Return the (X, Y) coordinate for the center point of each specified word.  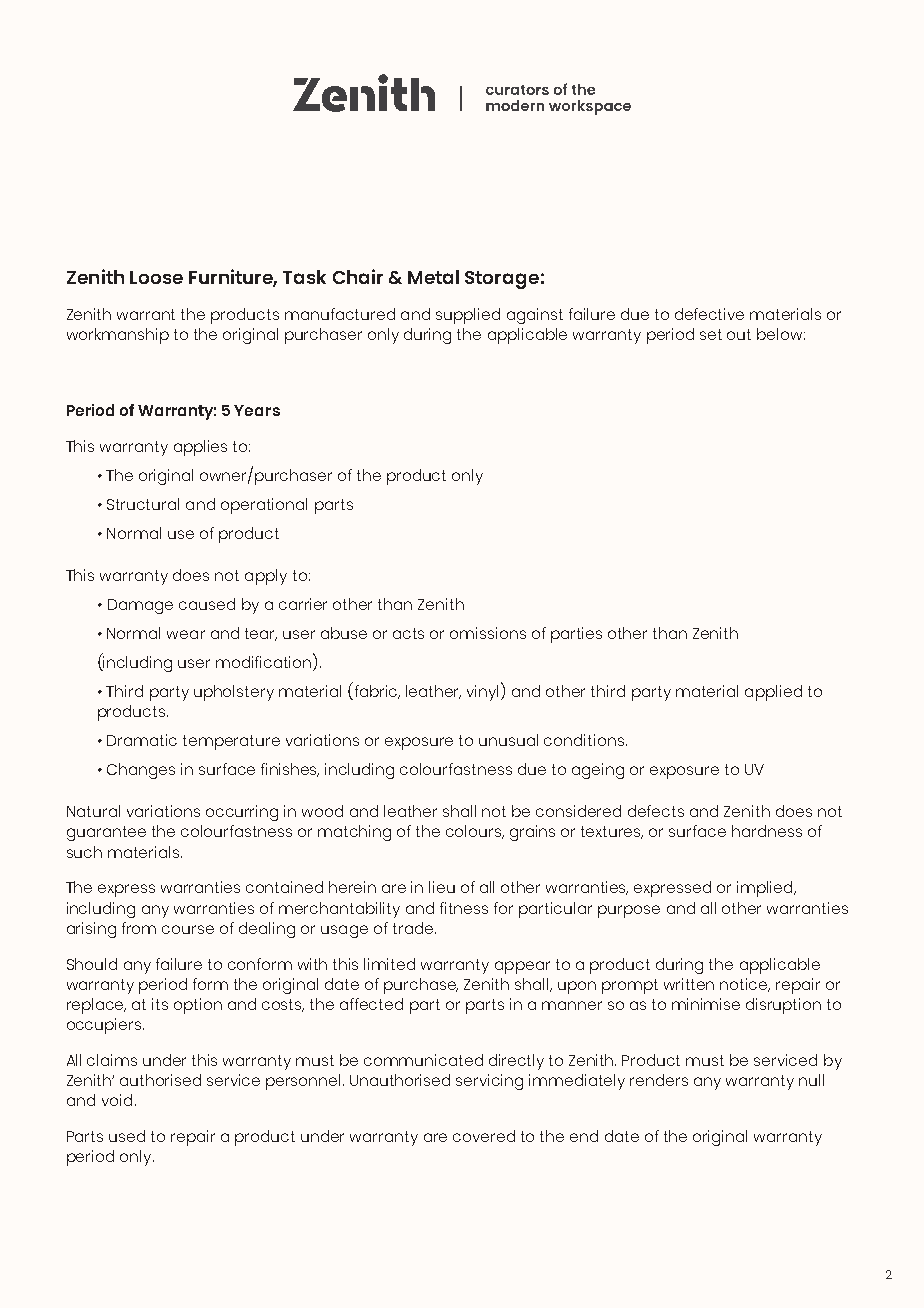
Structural (143, 504)
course (188, 929)
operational (264, 506)
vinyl (484, 692)
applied (773, 693)
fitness (464, 908)
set (711, 334)
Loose (156, 277)
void (117, 1100)
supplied (468, 316)
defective (709, 314)
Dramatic (142, 740)
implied (766, 889)
